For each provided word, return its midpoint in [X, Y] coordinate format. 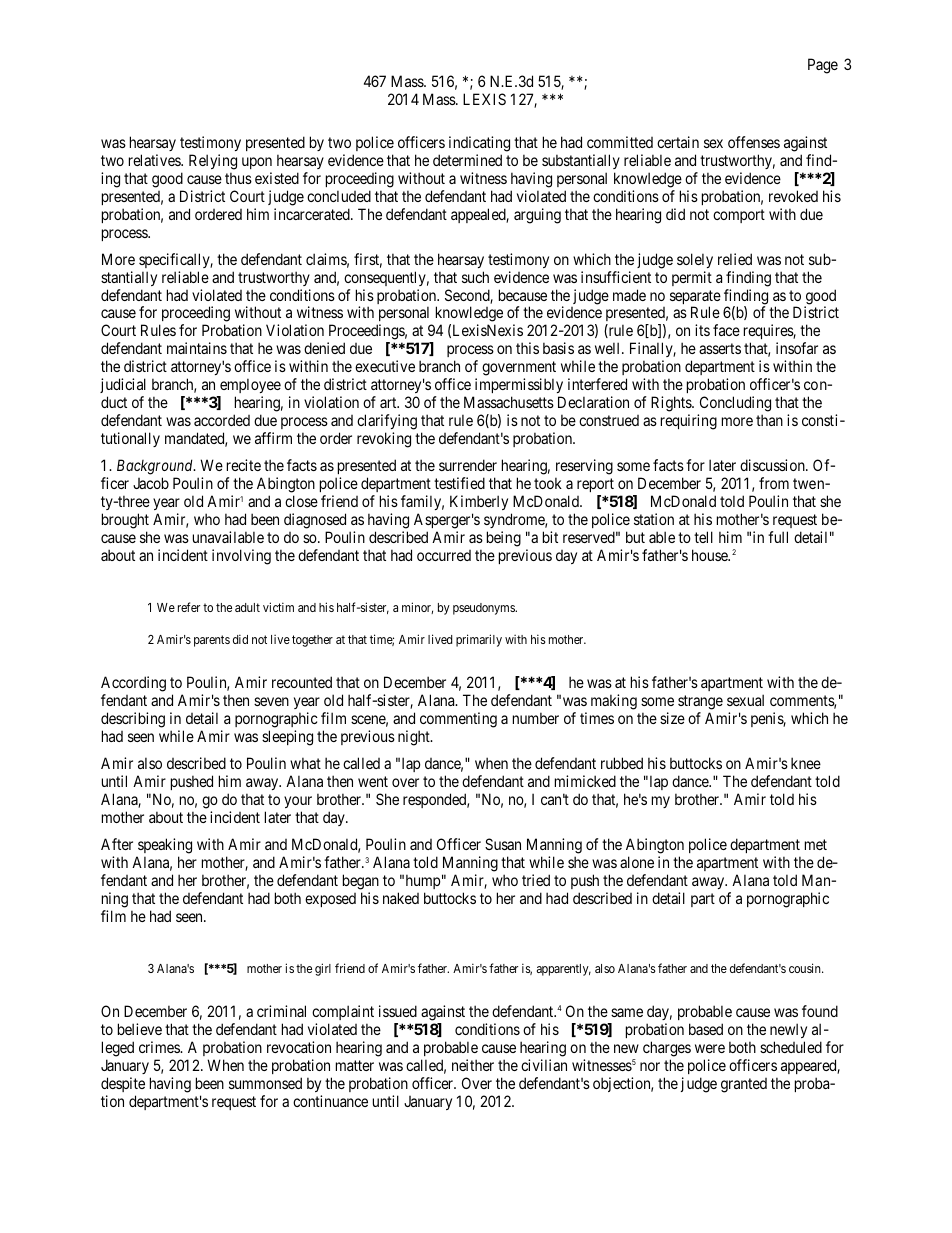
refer [189, 607]
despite [123, 1084]
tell [703, 537]
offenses [754, 142]
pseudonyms [485, 609]
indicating [479, 144]
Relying [213, 162]
